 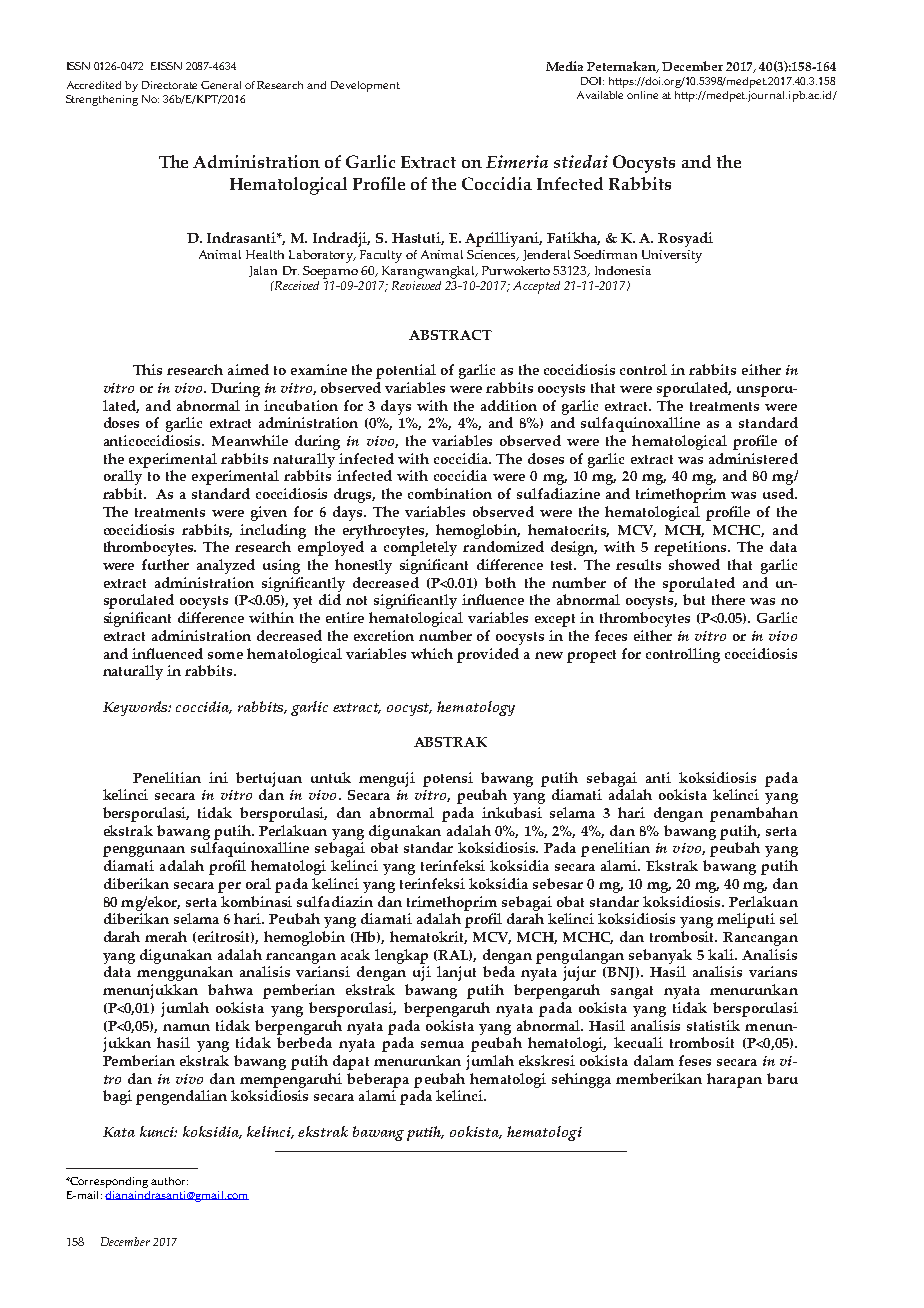 What do you see at coordinates (642, 95) in the screenshot?
I see `online` at bounding box center [642, 95].
